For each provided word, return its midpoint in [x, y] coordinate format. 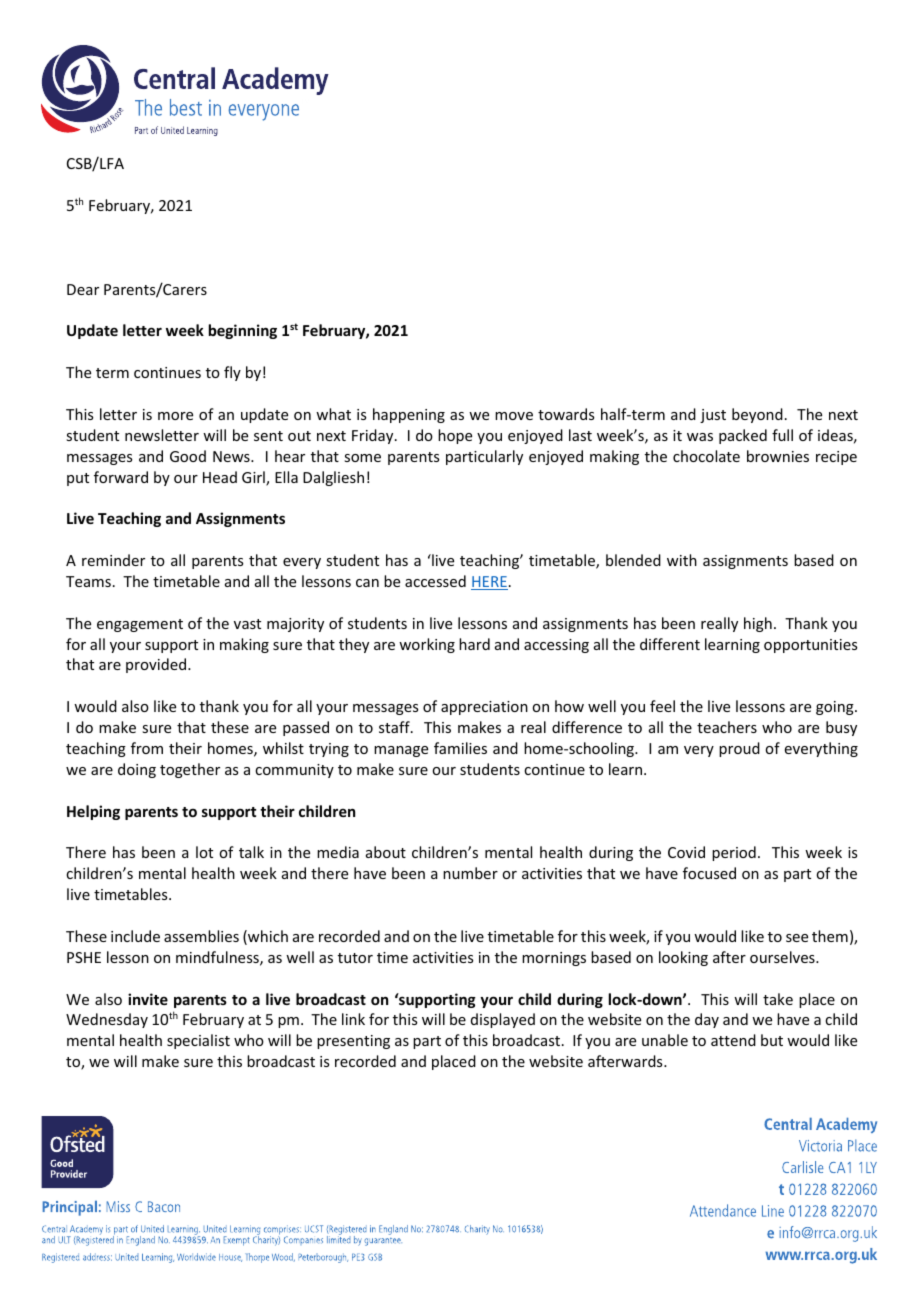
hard [474, 644]
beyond [757, 415]
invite [148, 999]
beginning [243, 331]
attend [733, 1040]
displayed [503, 1020]
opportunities [810, 646]
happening [409, 415]
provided [157, 665]
